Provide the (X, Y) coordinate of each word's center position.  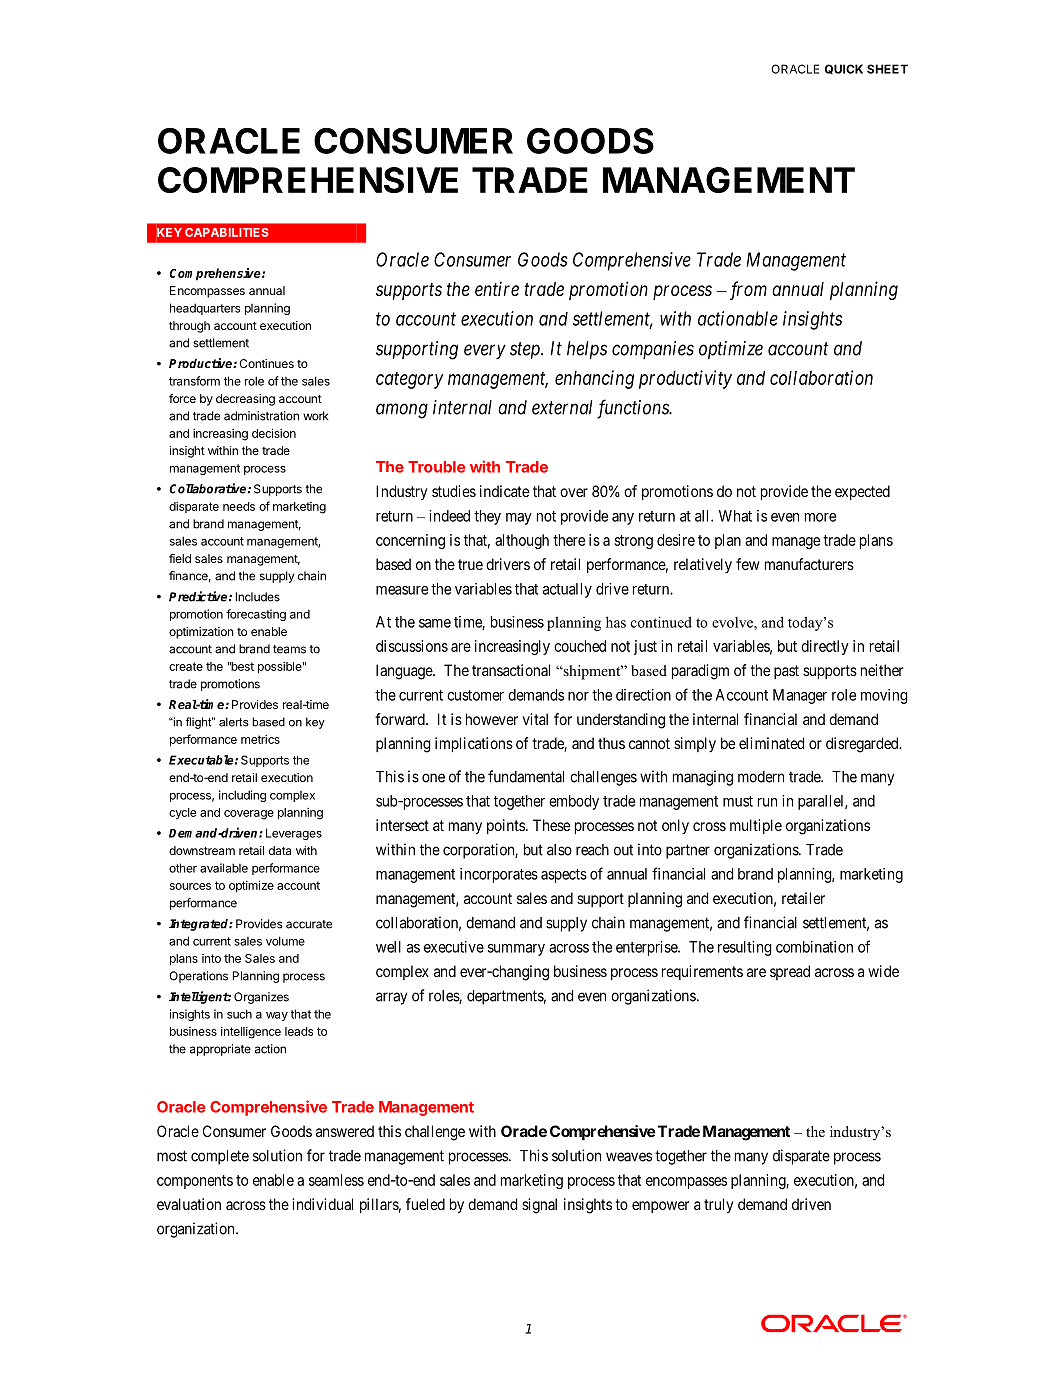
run (767, 802)
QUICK (844, 69)
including (242, 796)
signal (539, 1206)
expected (862, 492)
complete (220, 1157)
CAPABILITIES (227, 232)
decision (274, 433)
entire (497, 288)
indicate (504, 491)
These (551, 825)
